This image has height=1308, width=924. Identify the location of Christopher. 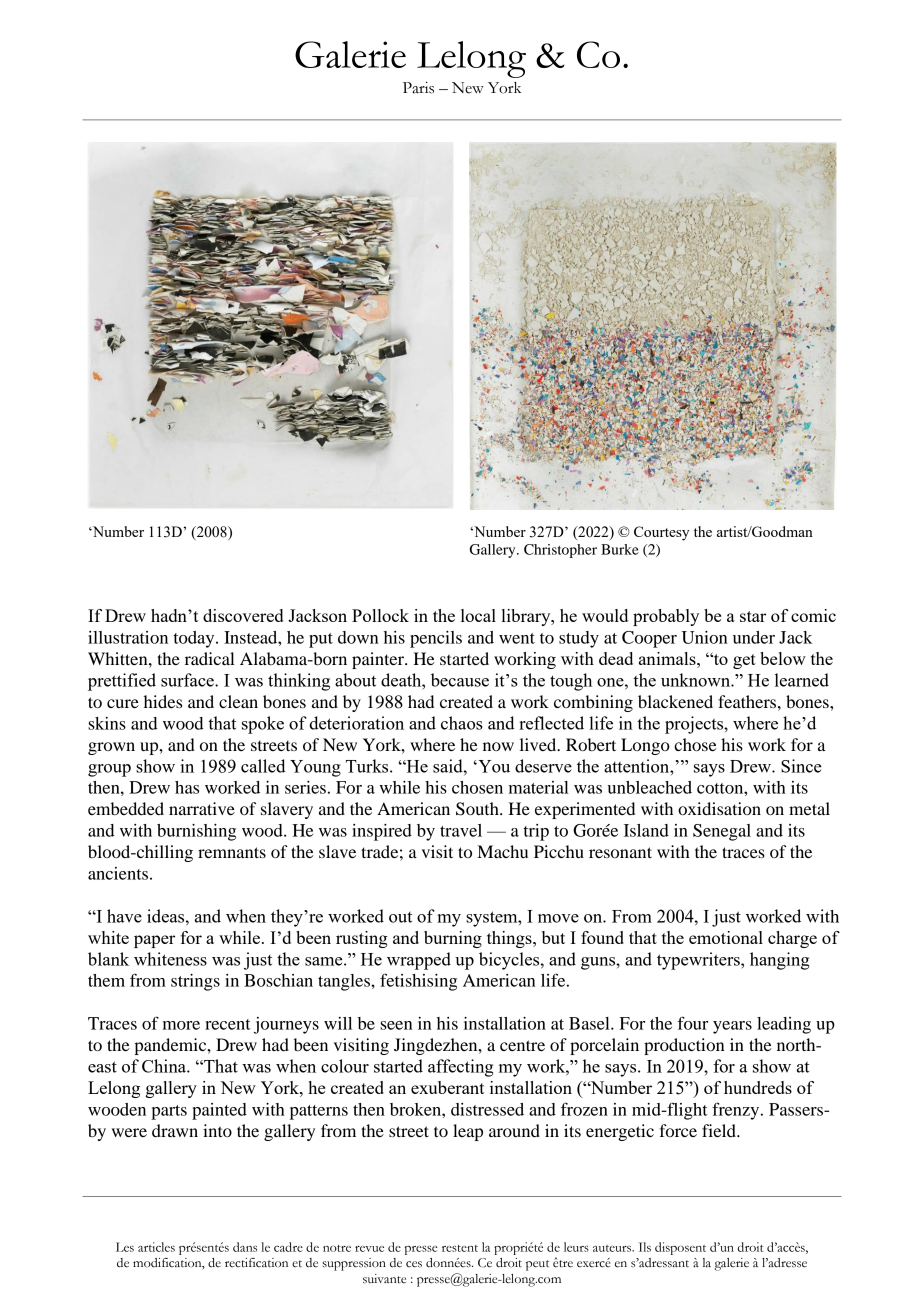
(560, 551).
